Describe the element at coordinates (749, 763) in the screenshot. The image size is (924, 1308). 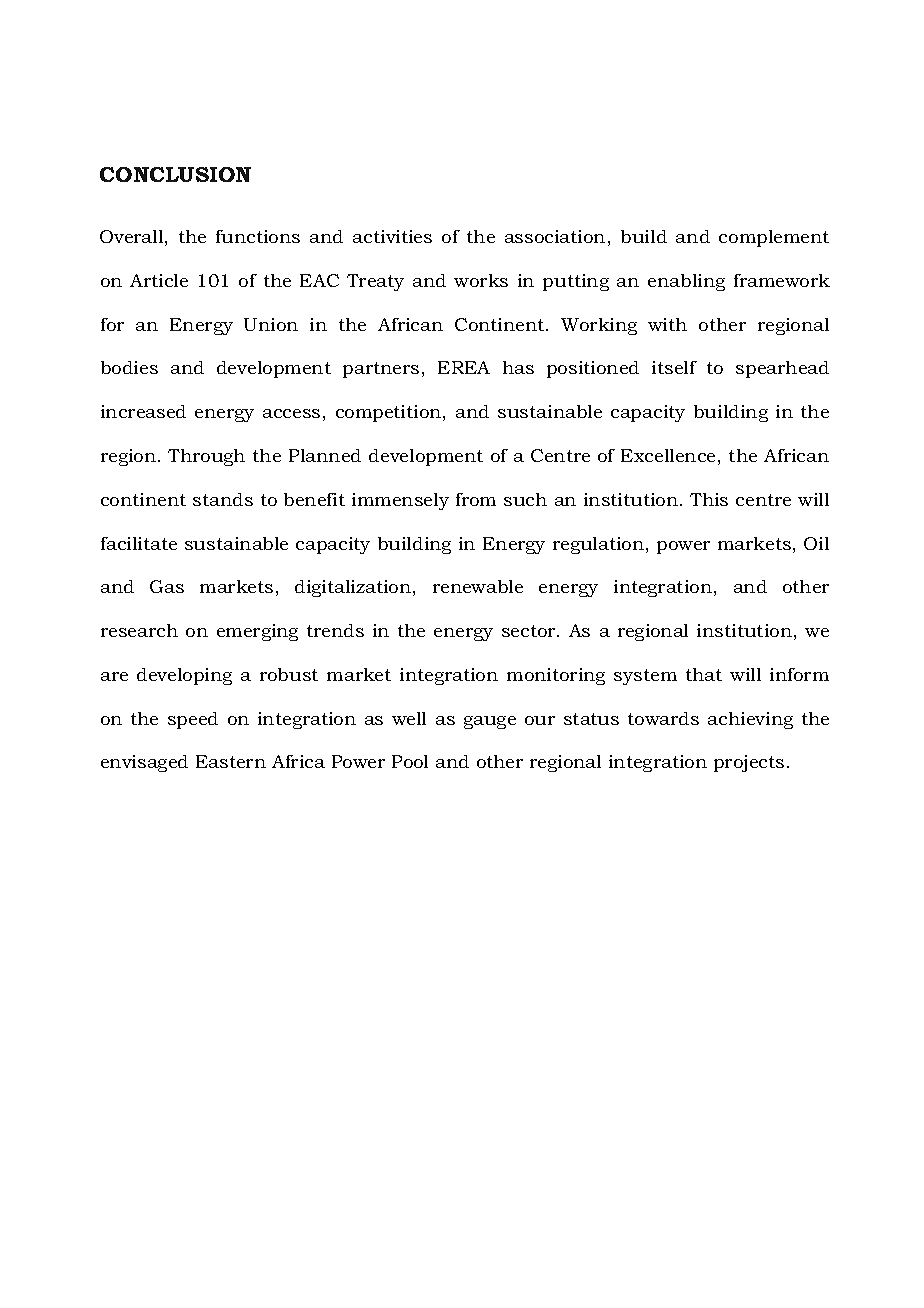
I see `projects` at that location.
